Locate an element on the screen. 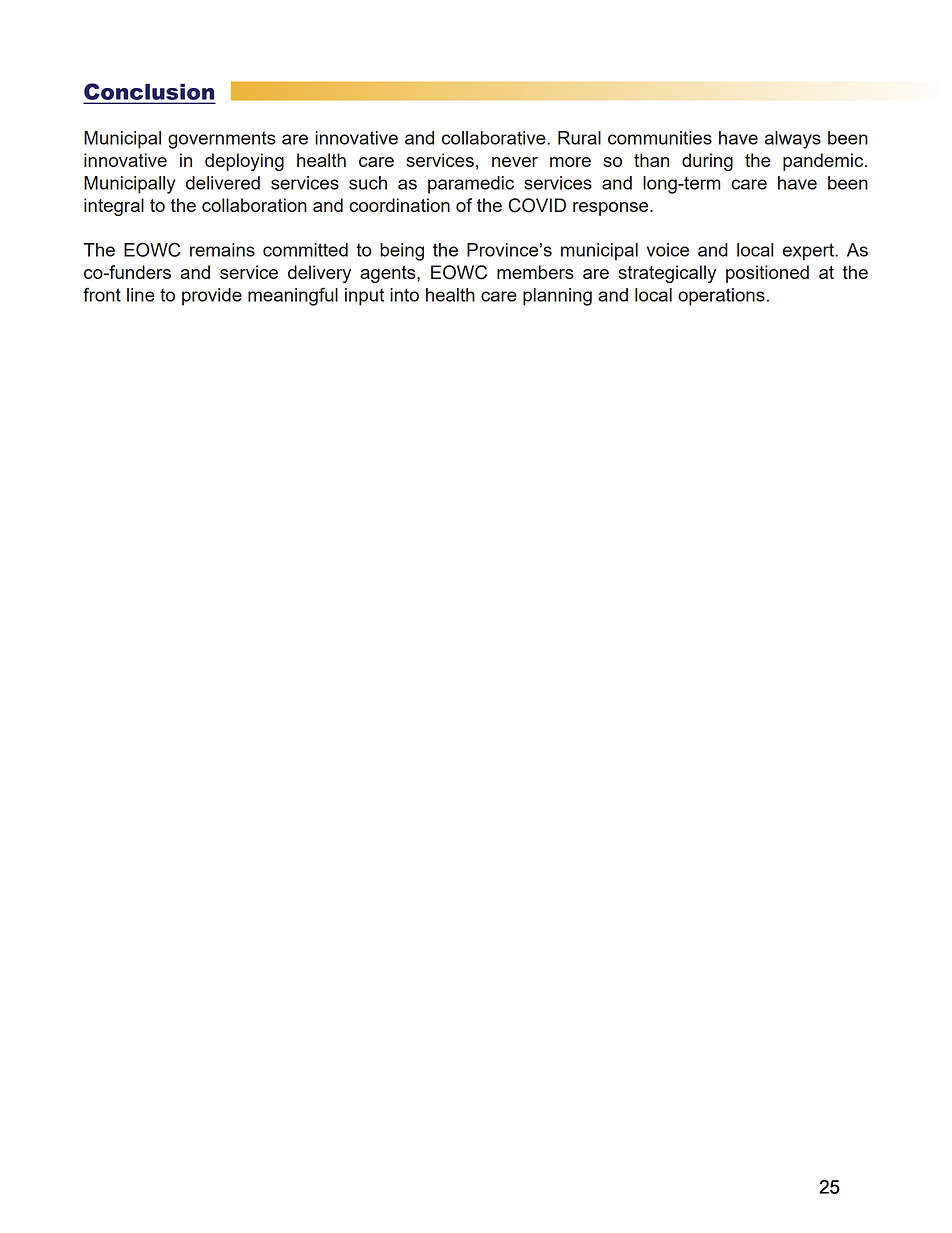 The image size is (952, 1233). always is located at coordinates (793, 140).
